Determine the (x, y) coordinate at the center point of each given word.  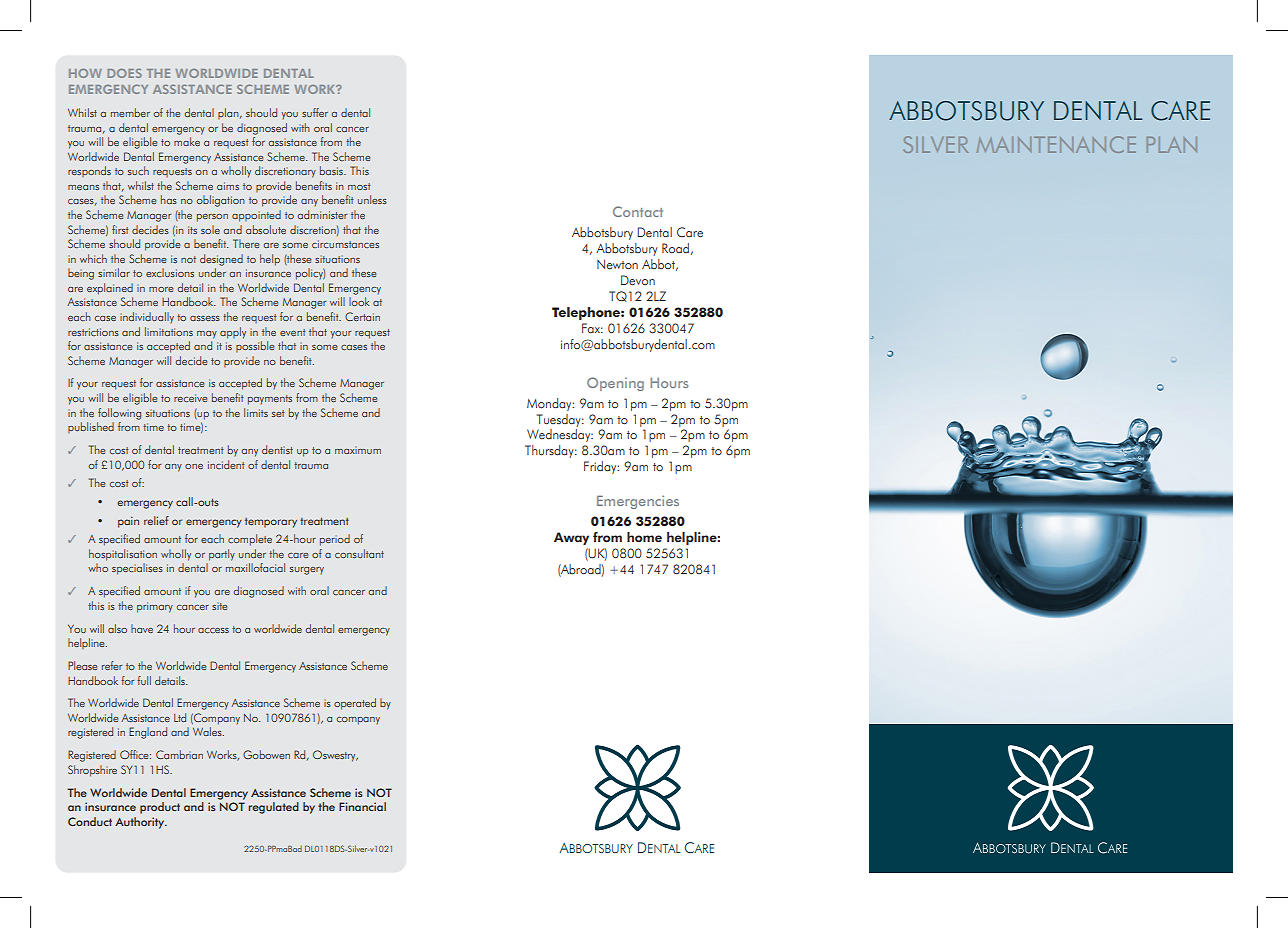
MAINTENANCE (1056, 144)
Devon (638, 280)
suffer (315, 112)
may (207, 335)
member (130, 112)
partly (222, 555)
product (160, 808)
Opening (615, 384)
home (644, 537)
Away (571, 538)
